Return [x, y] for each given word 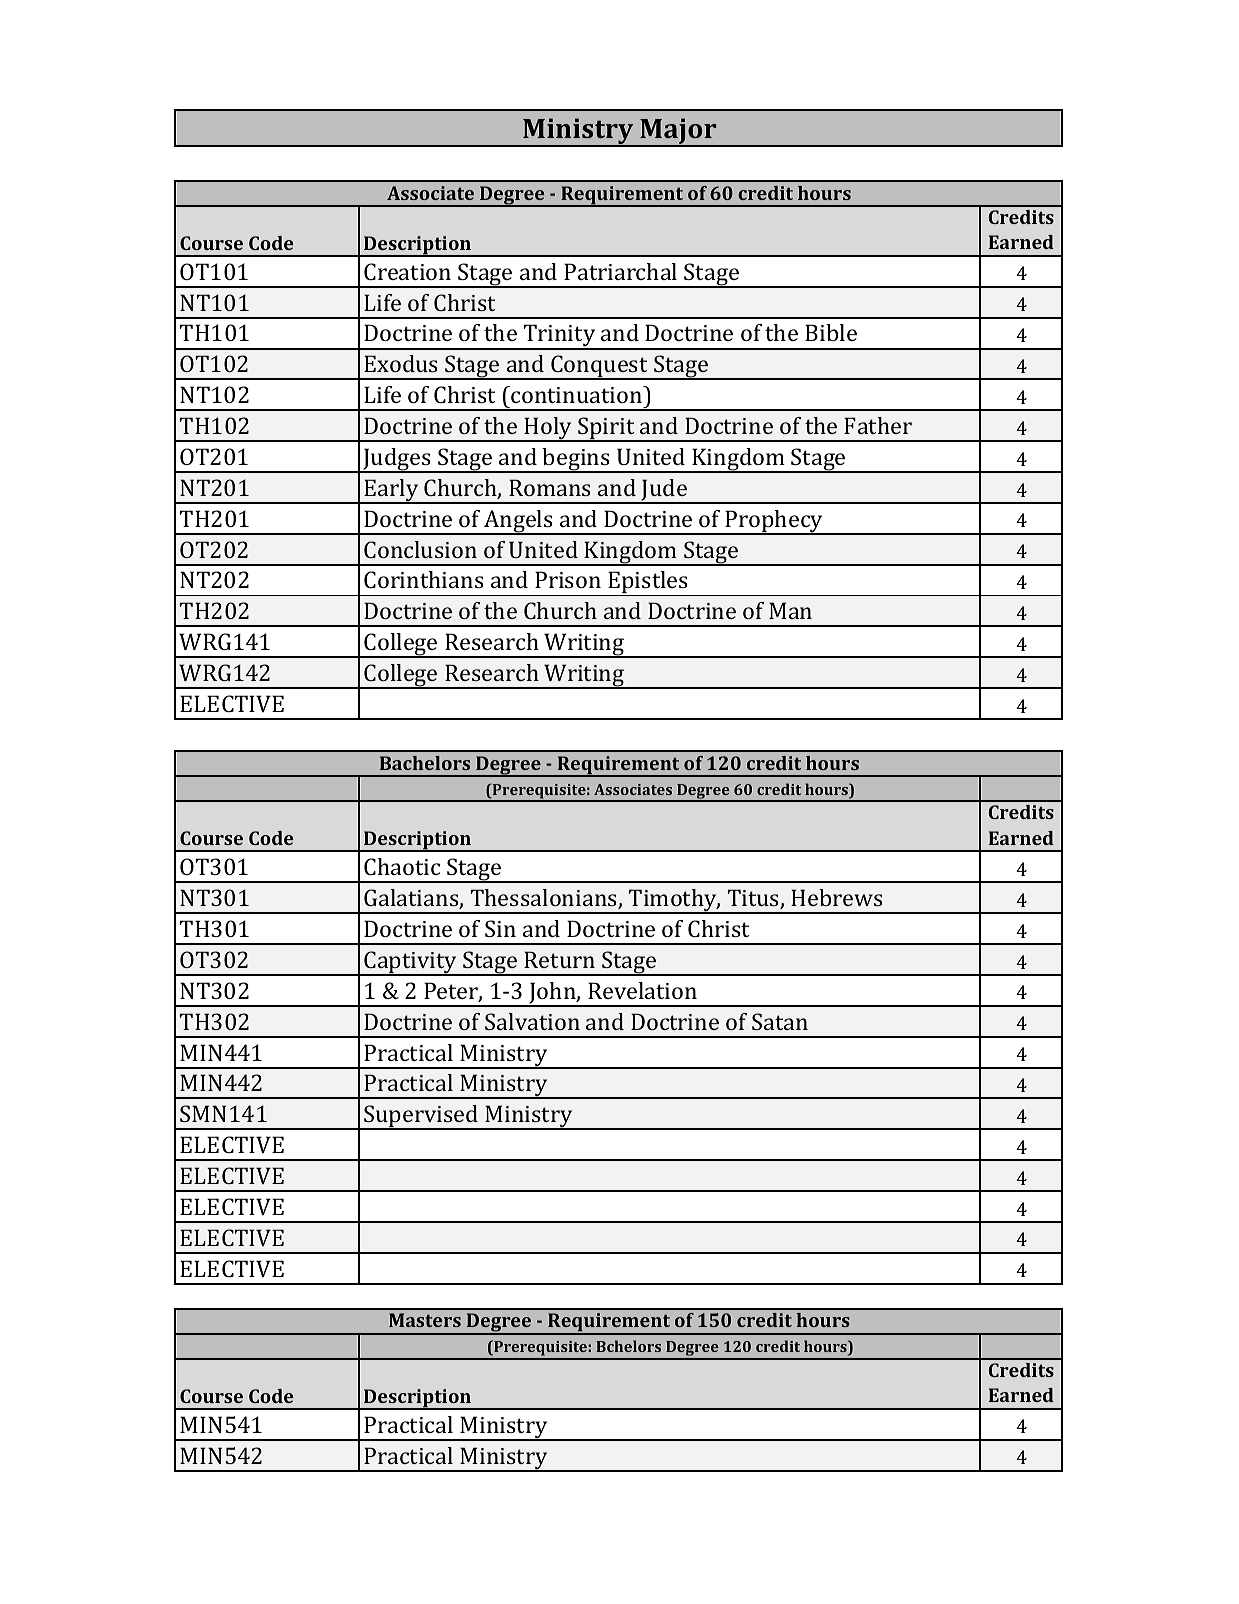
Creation [407, 271]
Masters [425, 1320]
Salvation [532, 1021]
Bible [831, 332]
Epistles [648, 583]
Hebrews [837, 897]
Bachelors [425, 763]
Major [678, 132]
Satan [780, 1021]
